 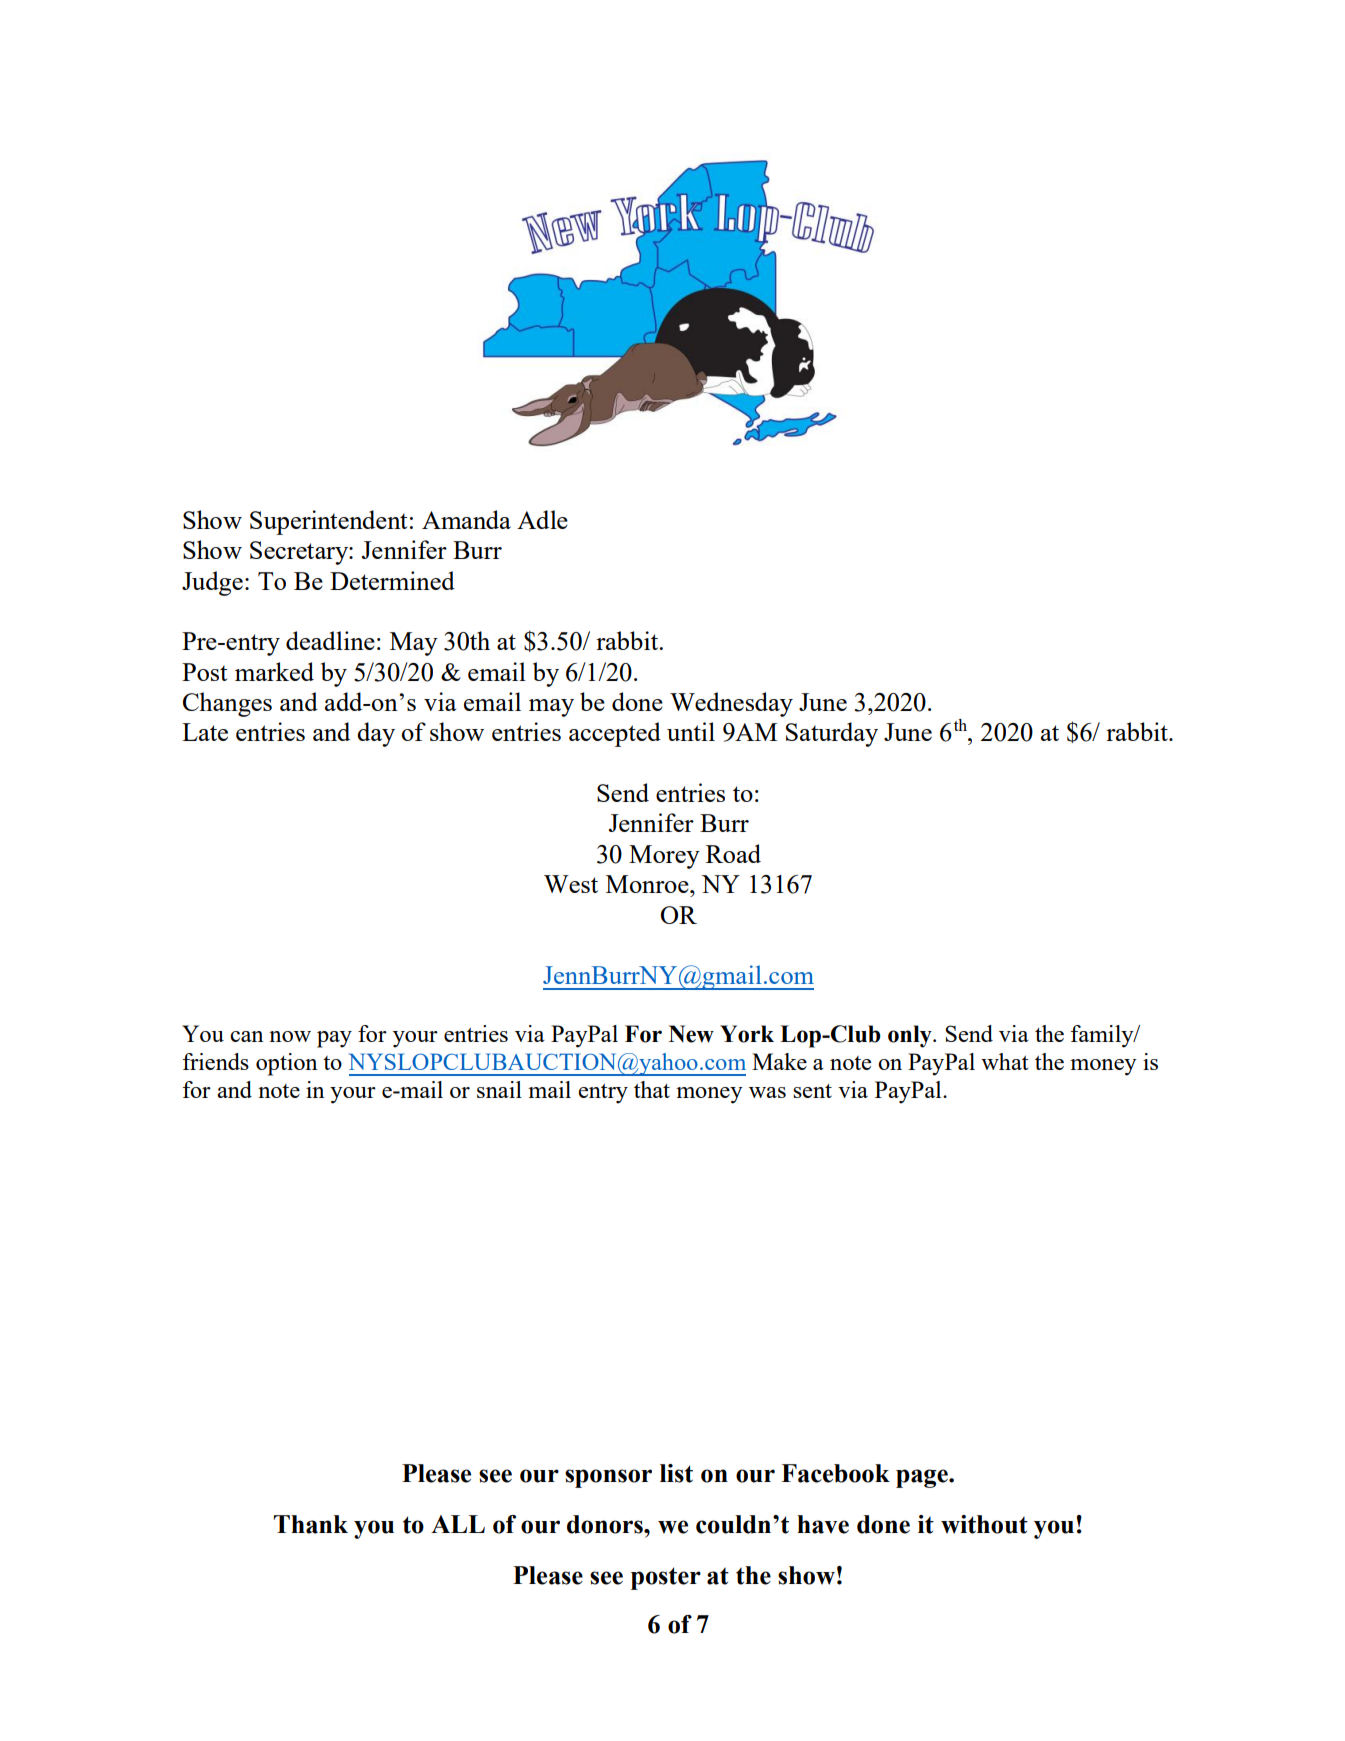 I want to click on page, so click(x=923, y=1478).
